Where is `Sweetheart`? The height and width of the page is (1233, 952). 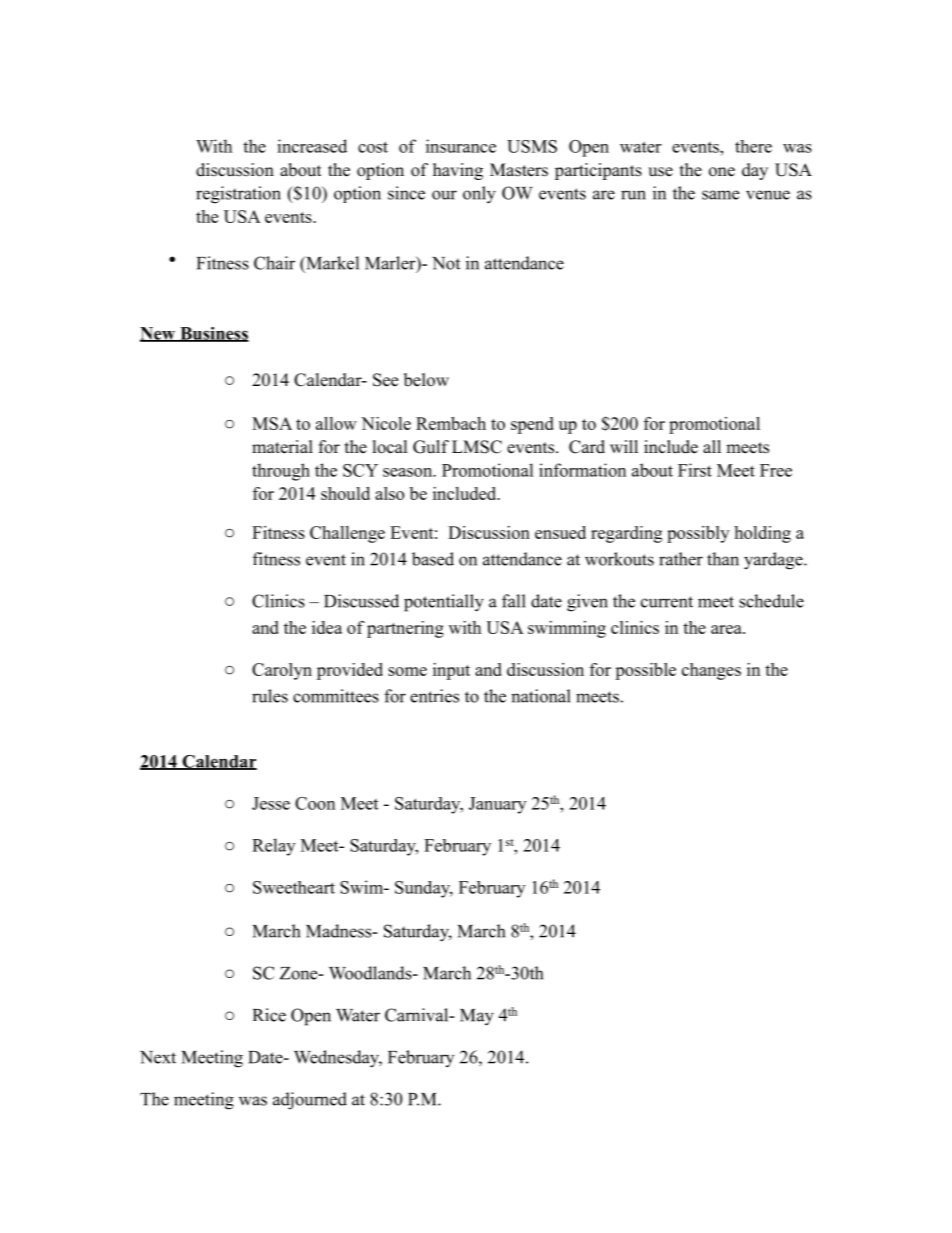 Sweetheart is located at coordinates (294, 887).
